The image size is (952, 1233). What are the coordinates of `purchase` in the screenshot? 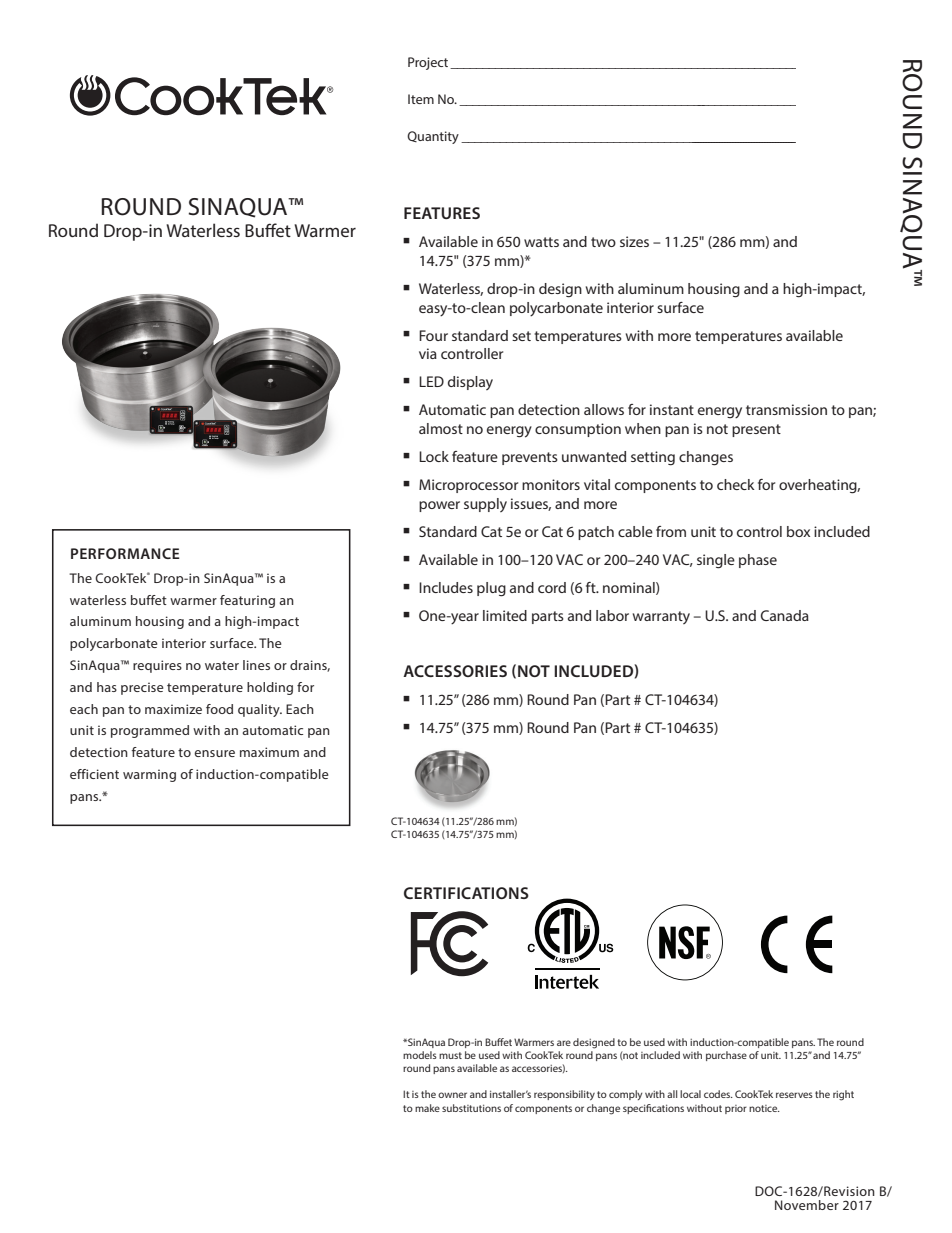 It's located at (726, 1056).
